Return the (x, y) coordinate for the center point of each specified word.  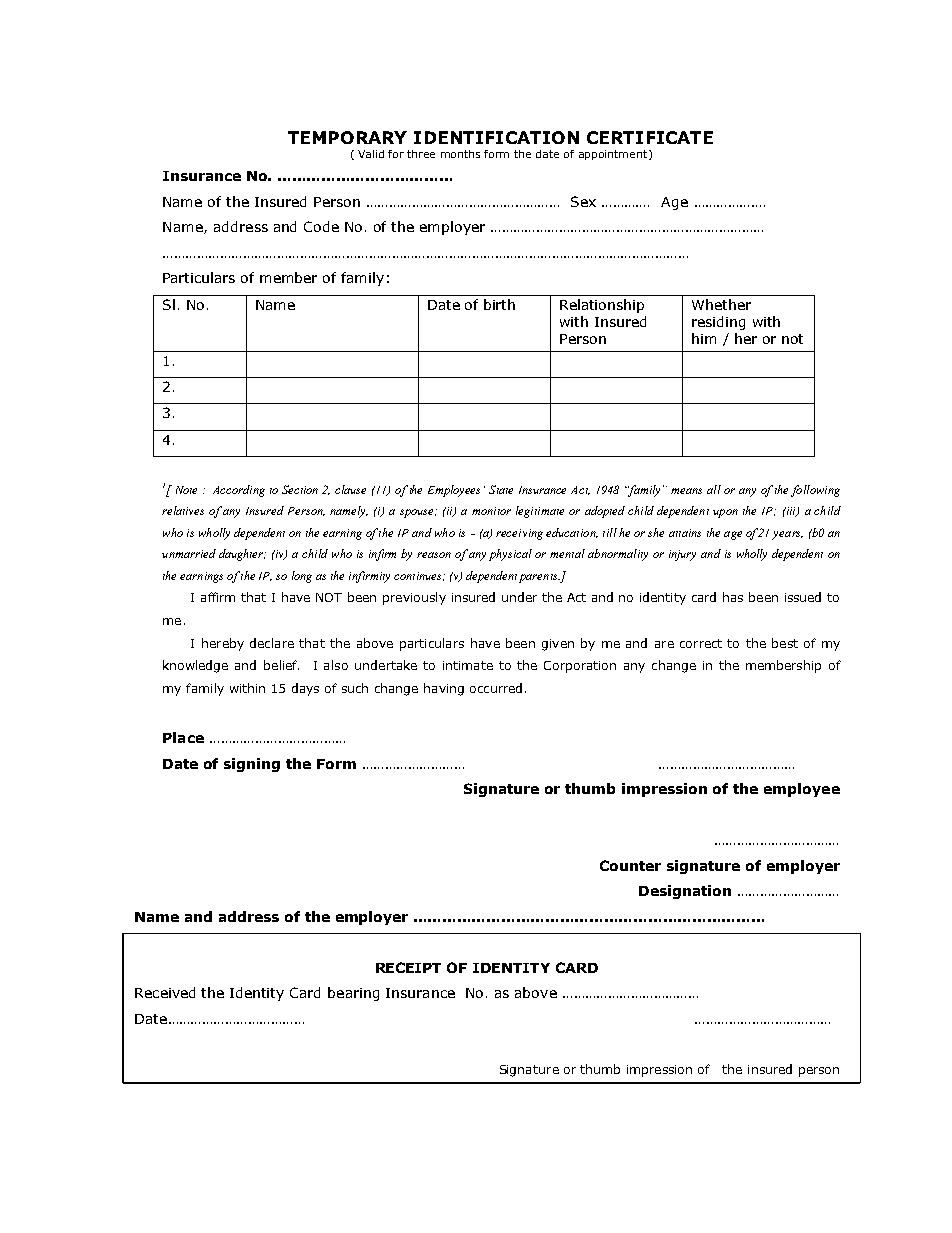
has (733, 597)
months (460, 154)
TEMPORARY (347, 137)
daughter (242, 555)
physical (510, 555)
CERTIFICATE (650, 137)
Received (165, 992)
